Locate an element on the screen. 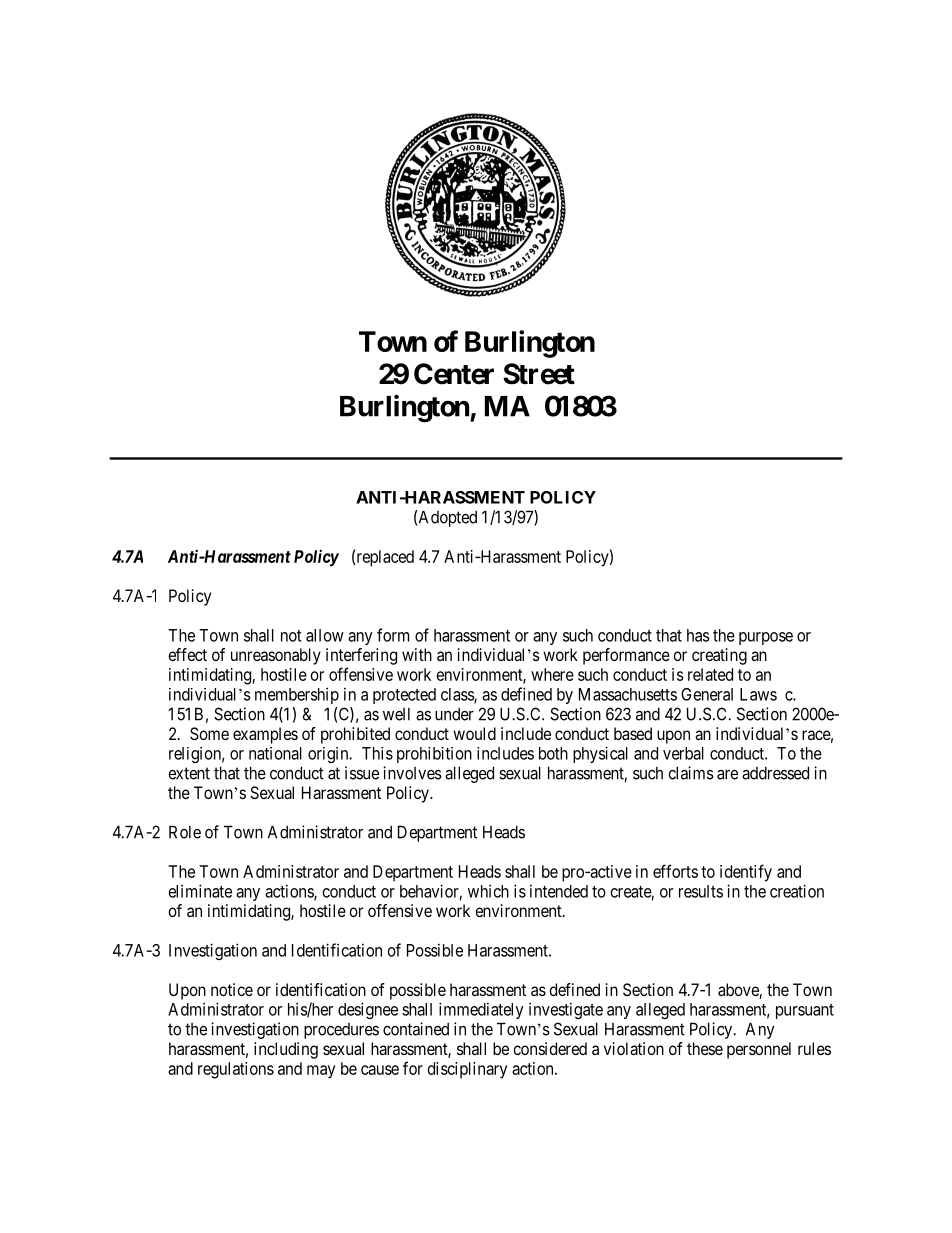  Laws is located at coordinates (758, 694).
